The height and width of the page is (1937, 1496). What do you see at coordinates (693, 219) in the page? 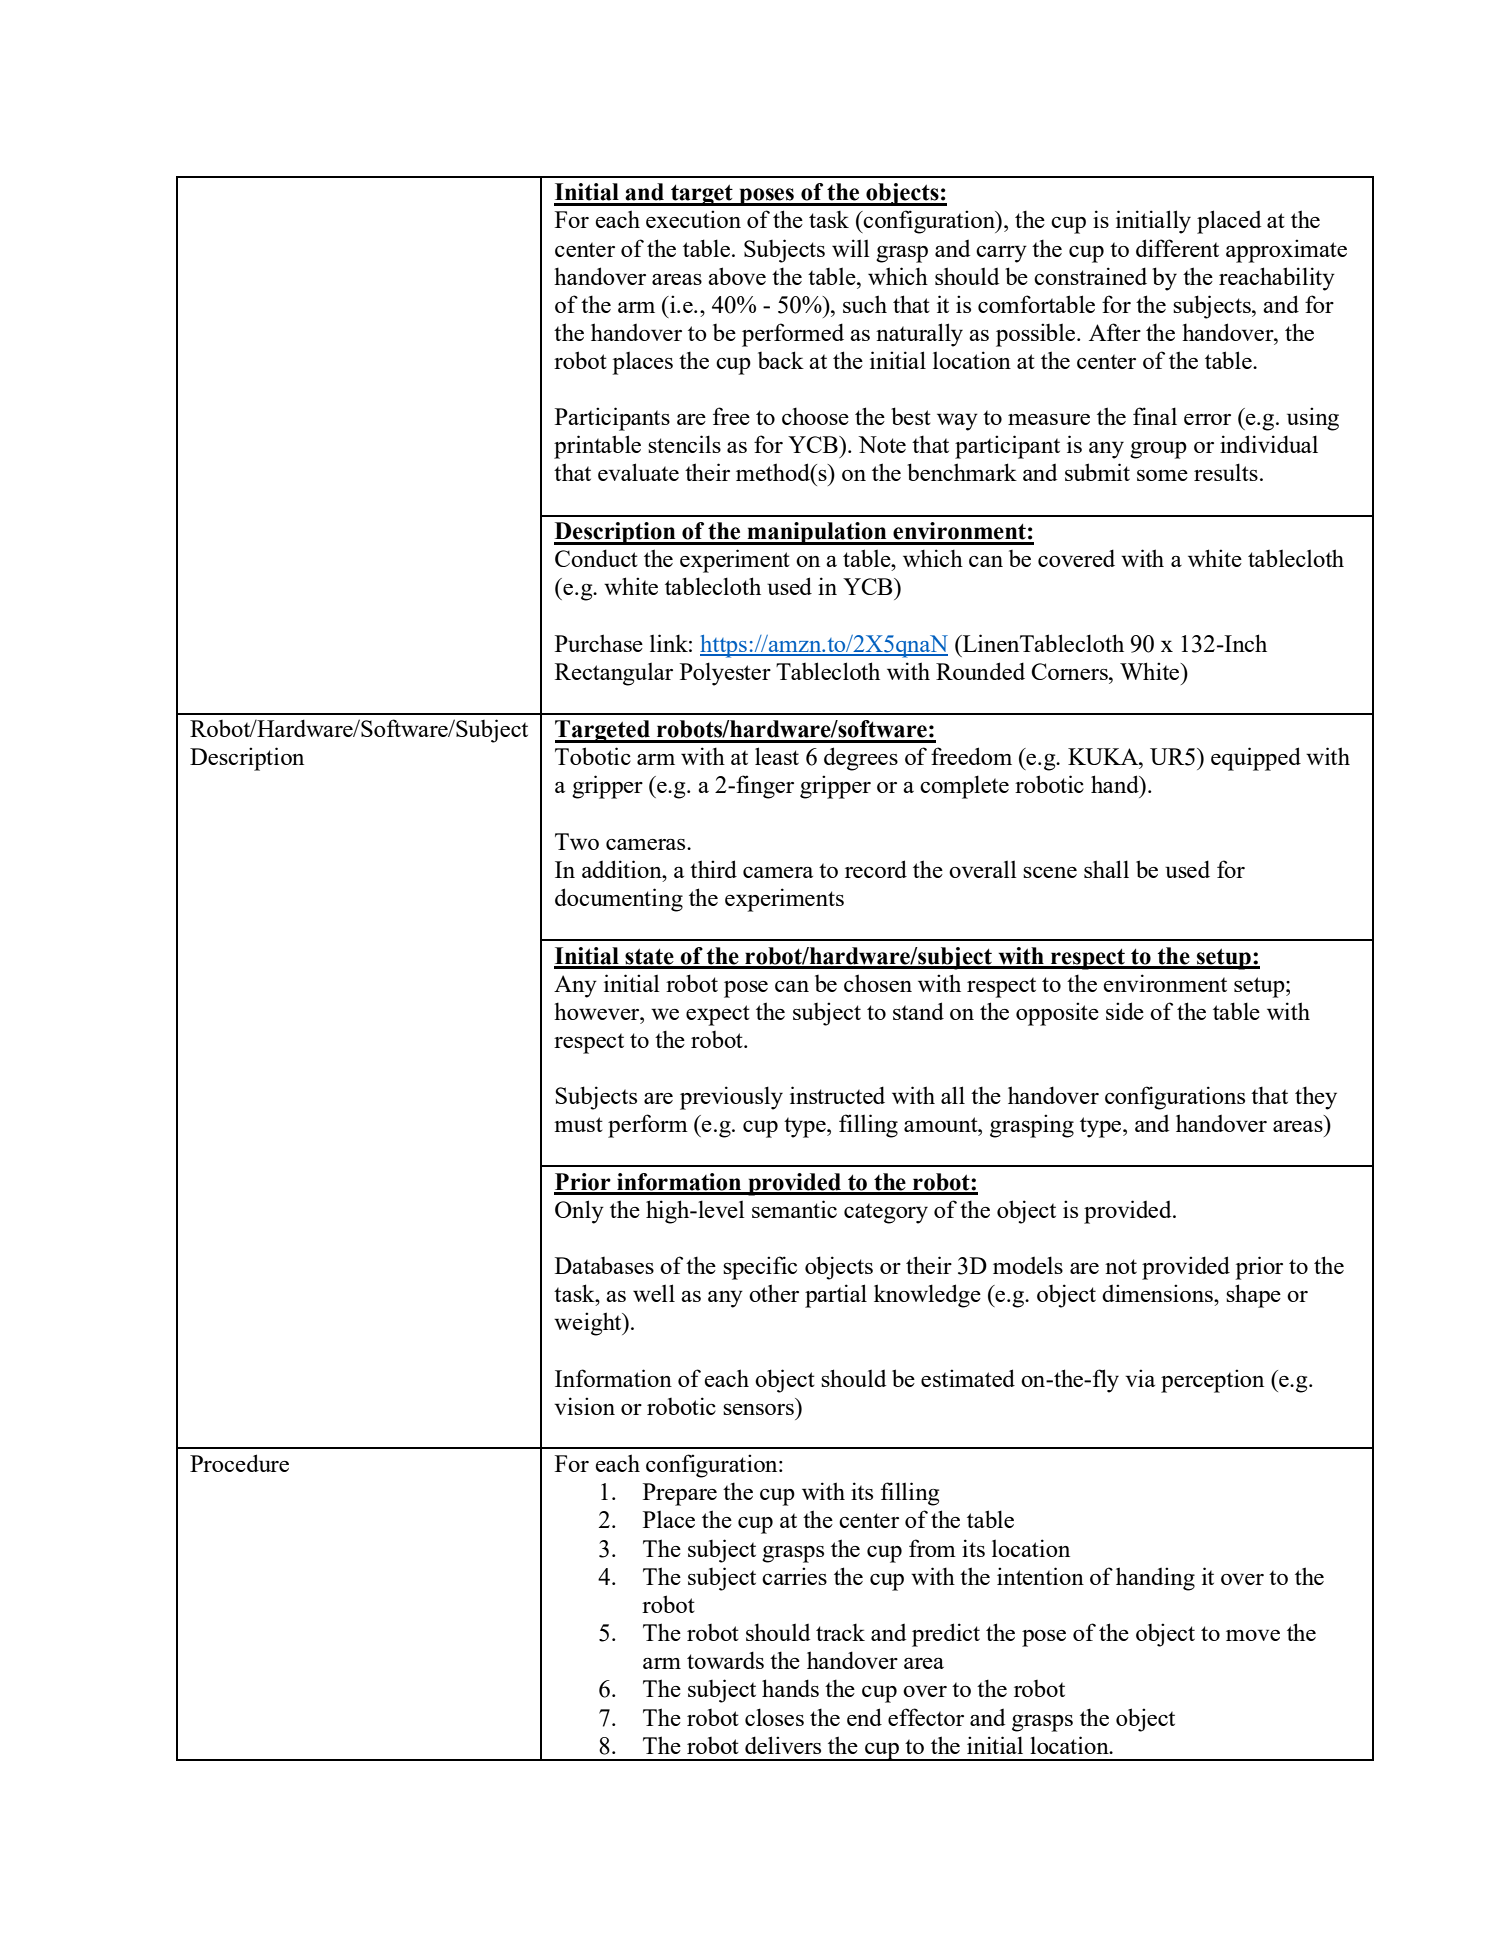
I see `execution` at bounding box center [693, 219].
